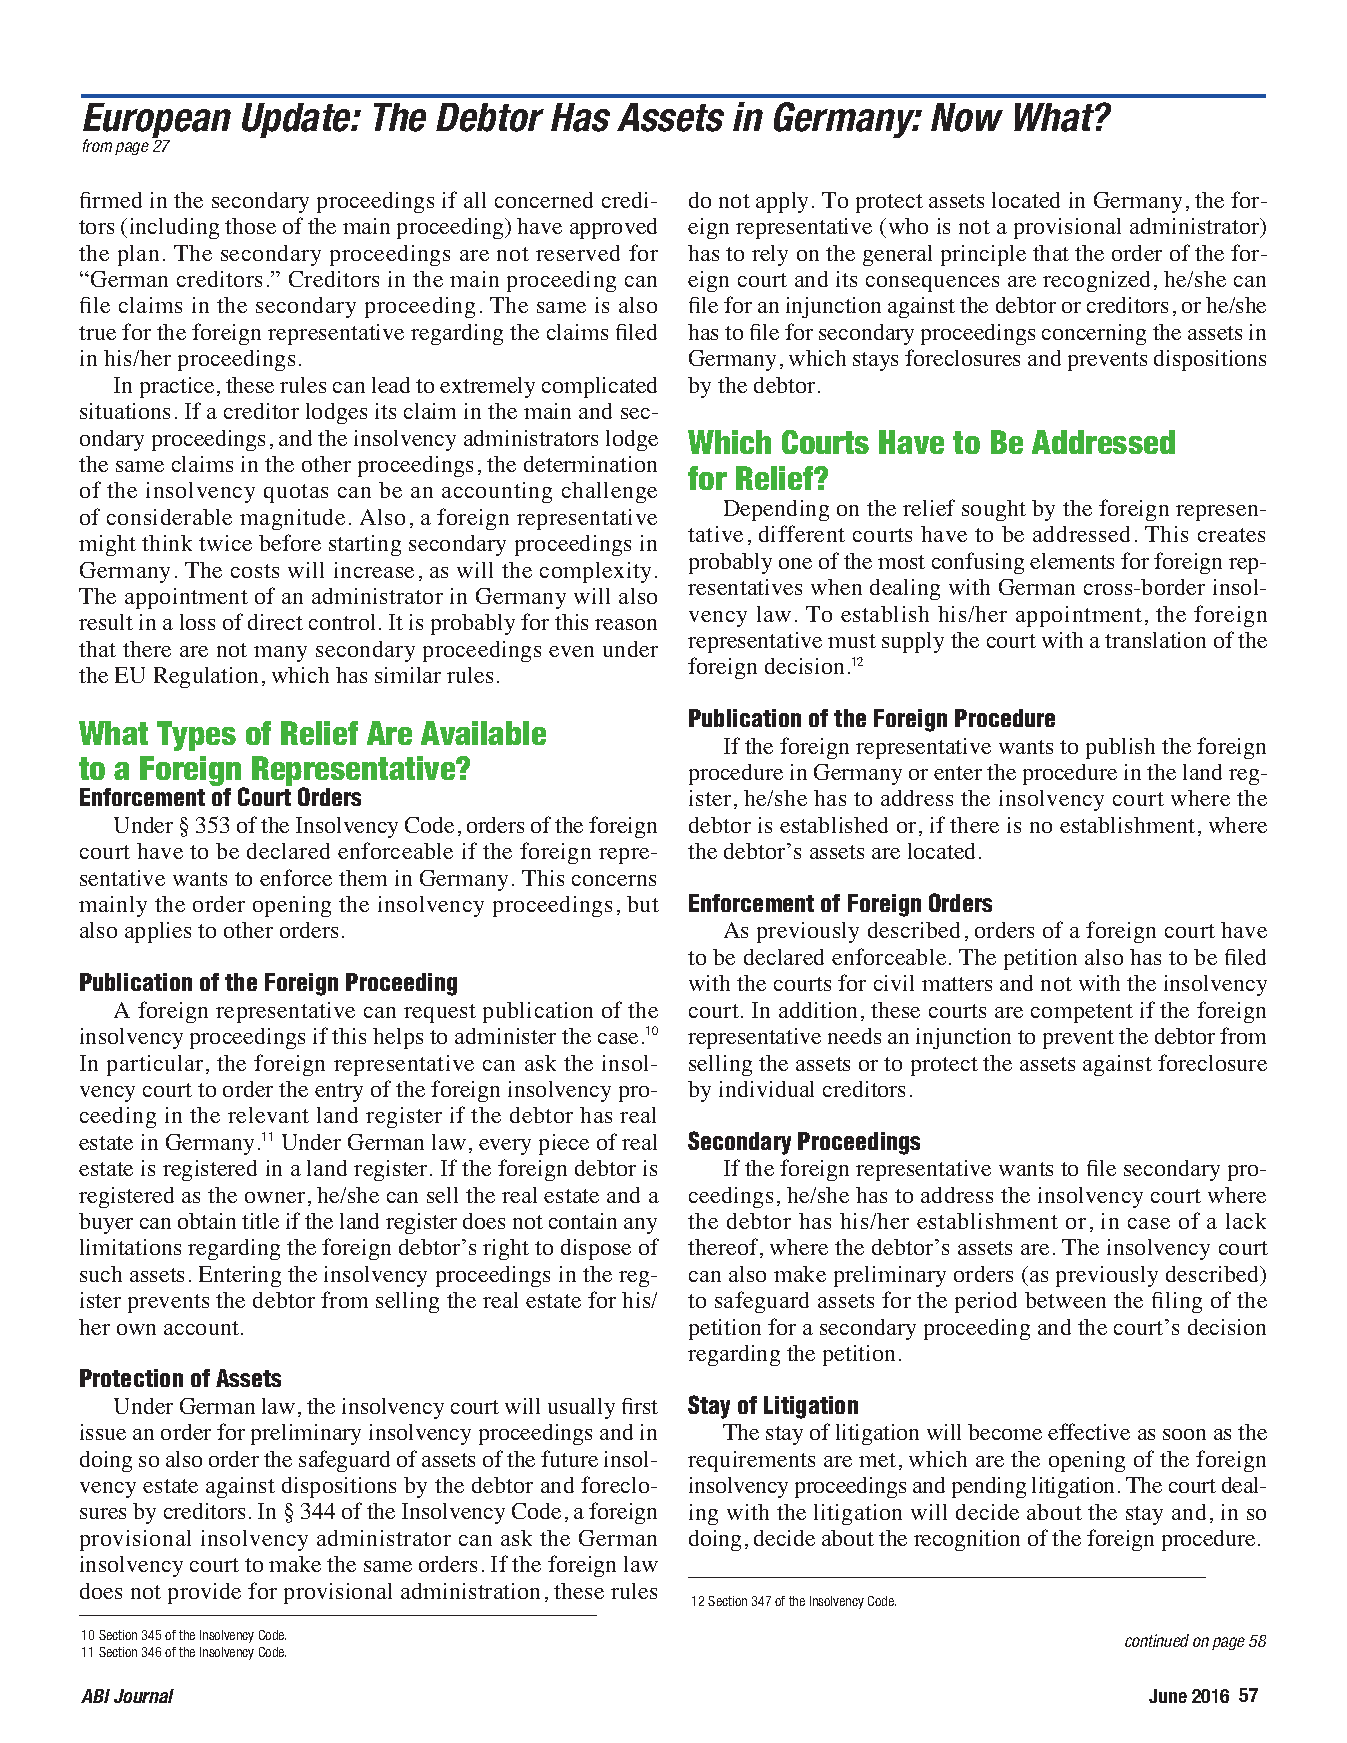  I want to click on those, so click(250, 226).
